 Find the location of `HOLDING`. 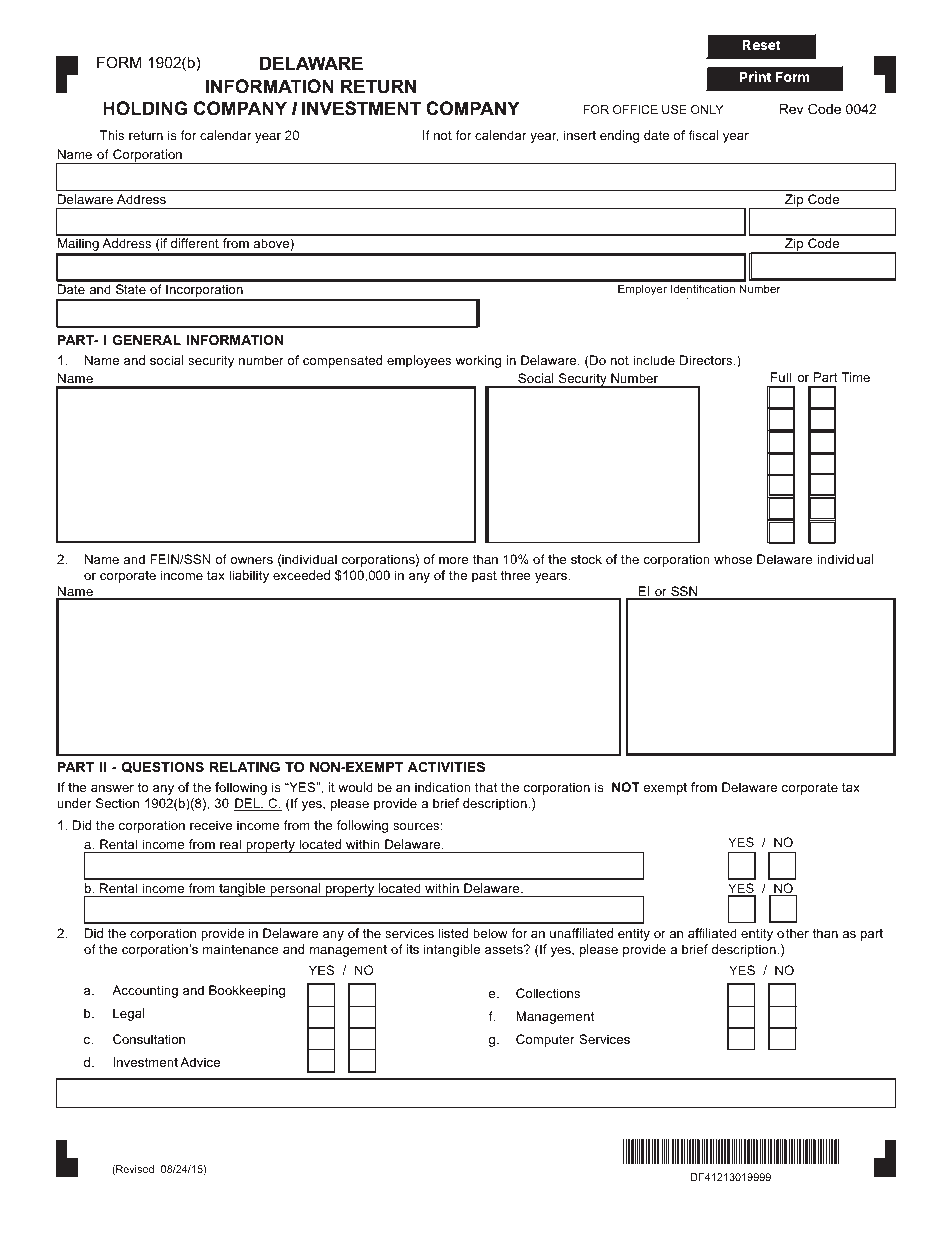

HOLDING is located at coordinates (145, 108).
